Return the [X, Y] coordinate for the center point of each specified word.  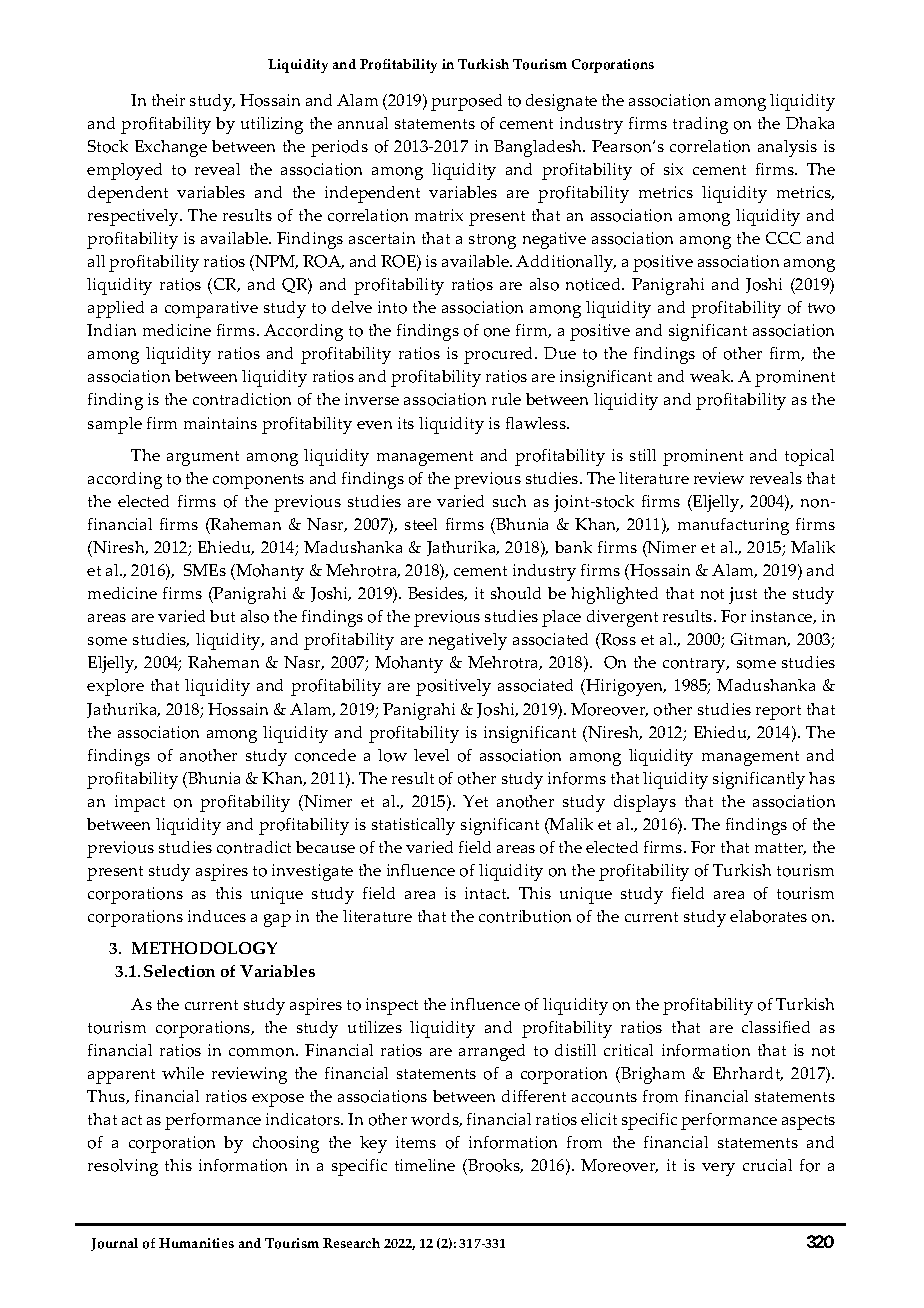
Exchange [171, 148]
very [718, 1169]
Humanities [196, 1243]
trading [700, 125]
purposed [466, 102]
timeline [425, 1165]
